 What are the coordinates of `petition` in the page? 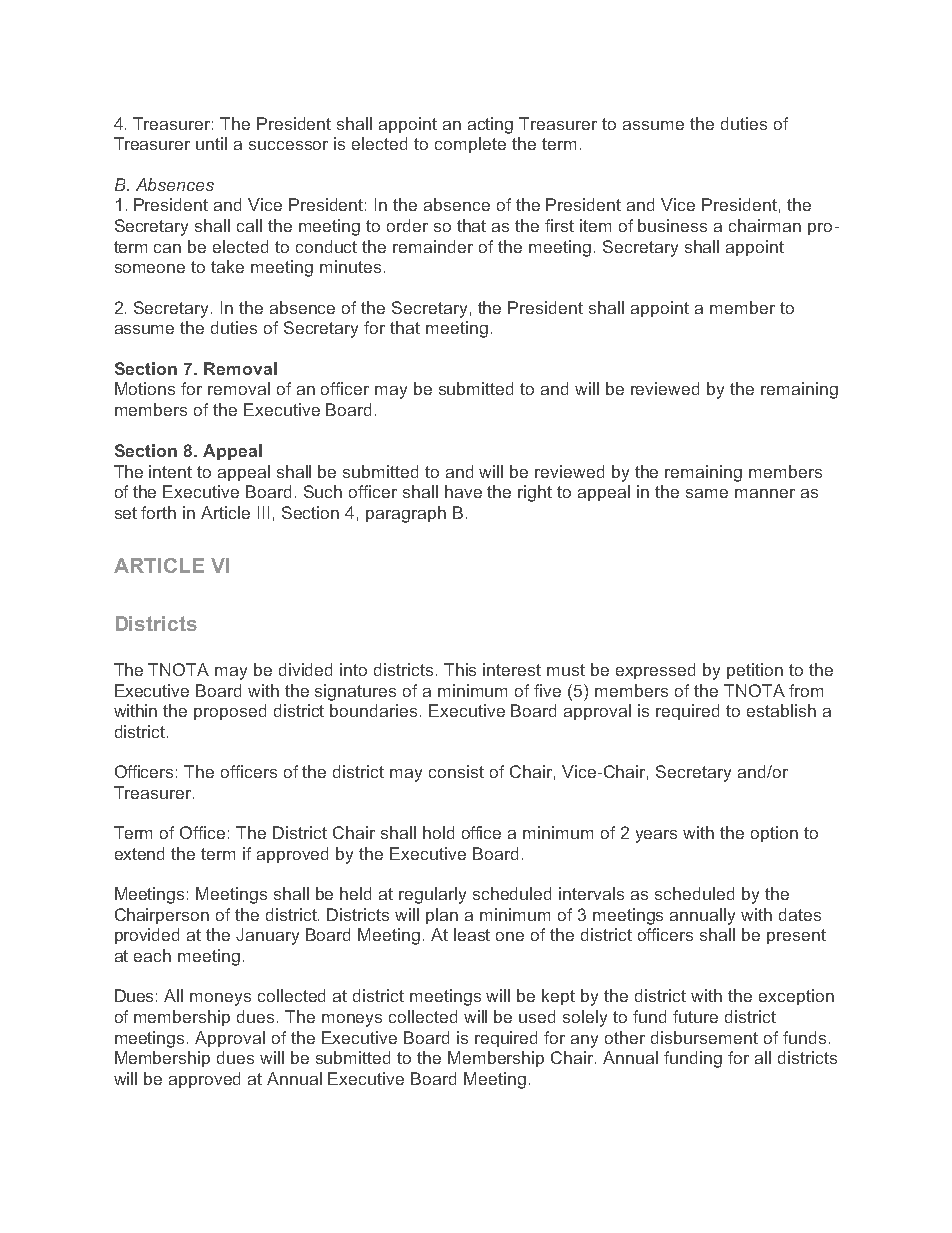 It's located at (755, 671).
